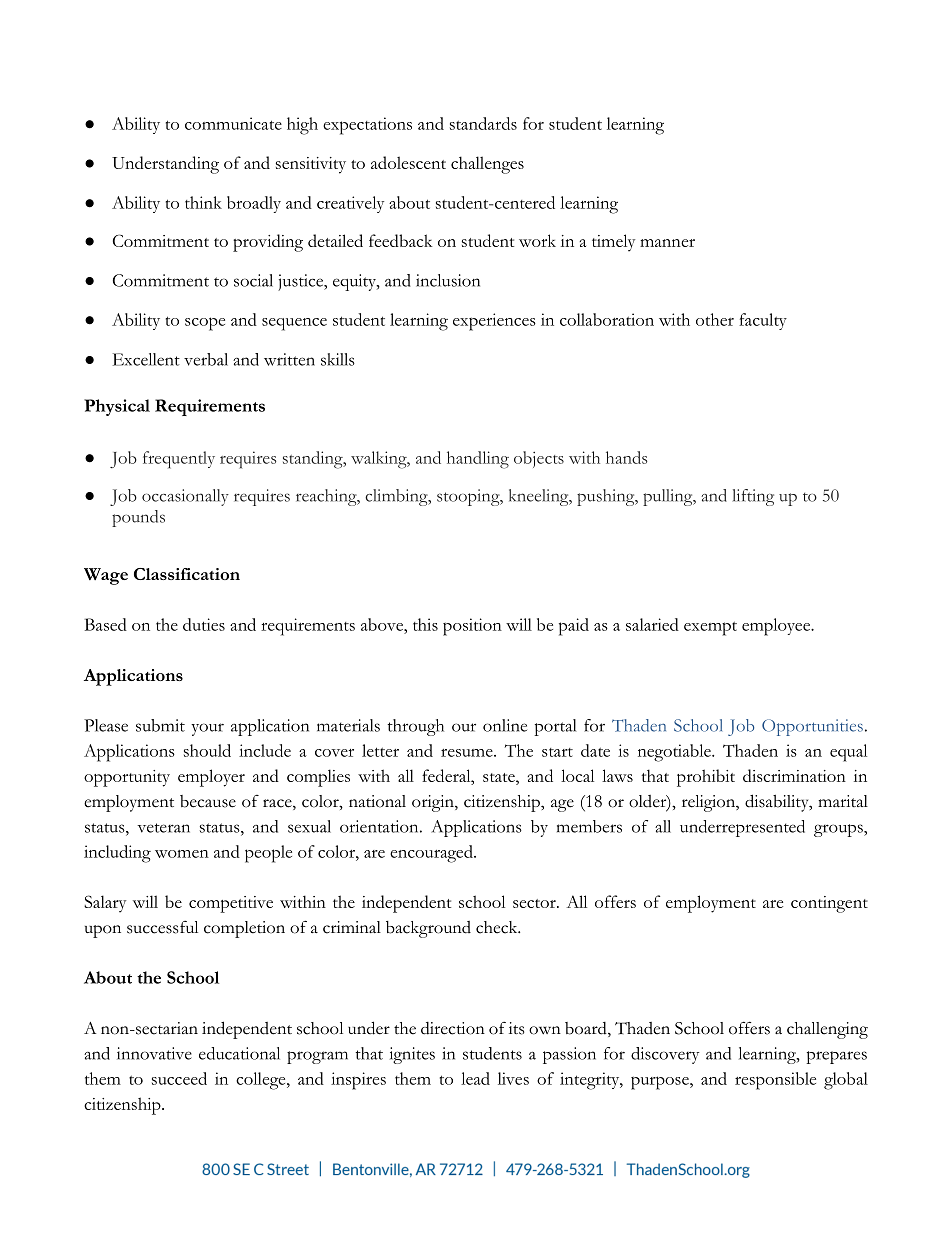 This screenshot has height=1233, width=952. What do you see at coordinates (154, 1053) in the screenshot?
I see `innovative` at bounding box center [154, 1053].
